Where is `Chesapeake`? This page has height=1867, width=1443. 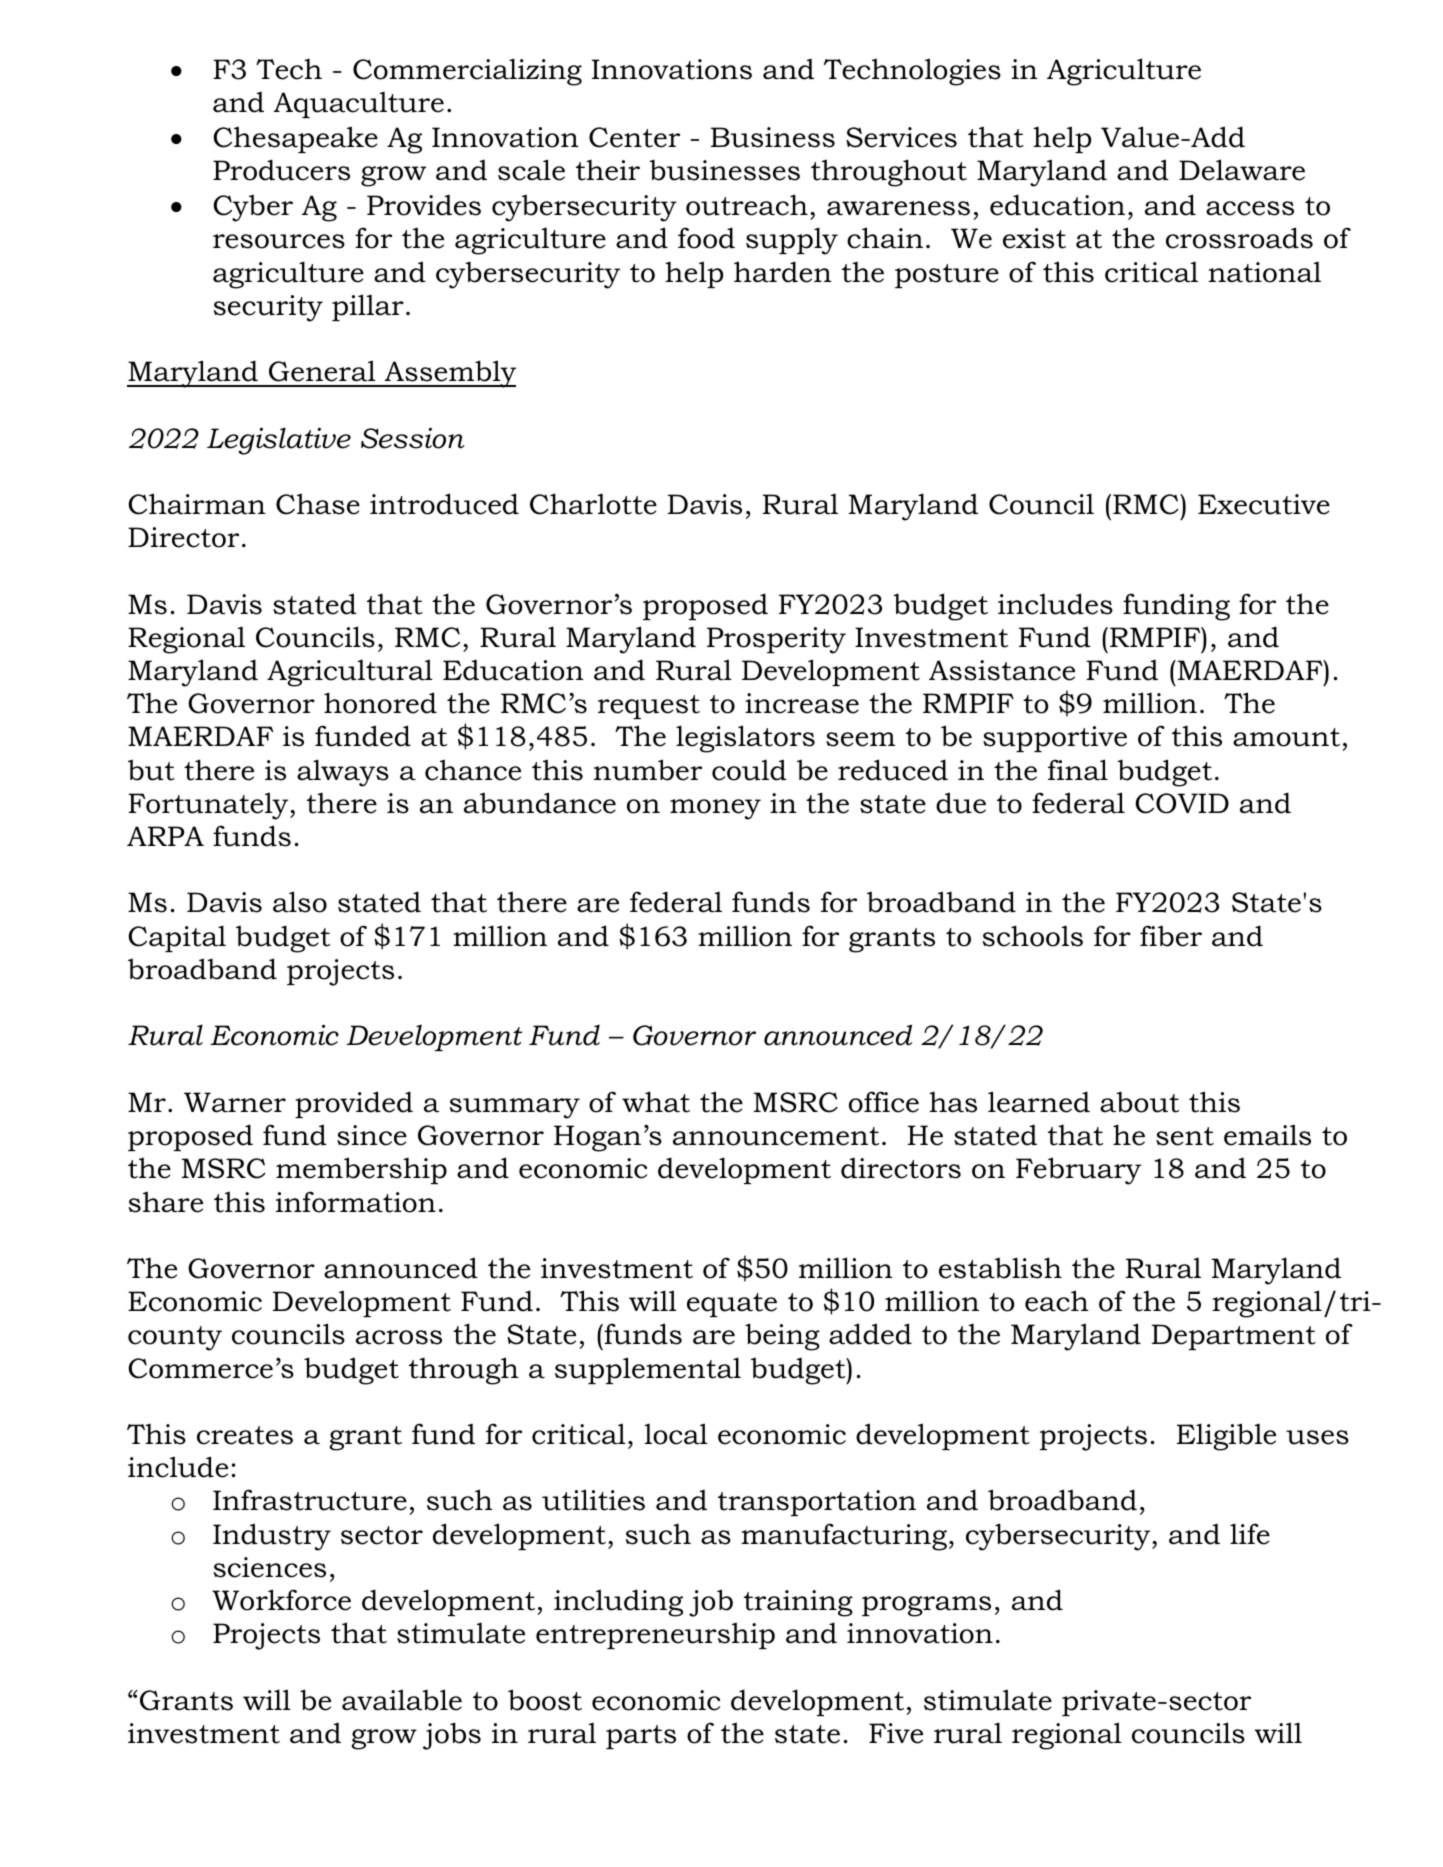 Chesapeake is located at coordinates (295, 139).
